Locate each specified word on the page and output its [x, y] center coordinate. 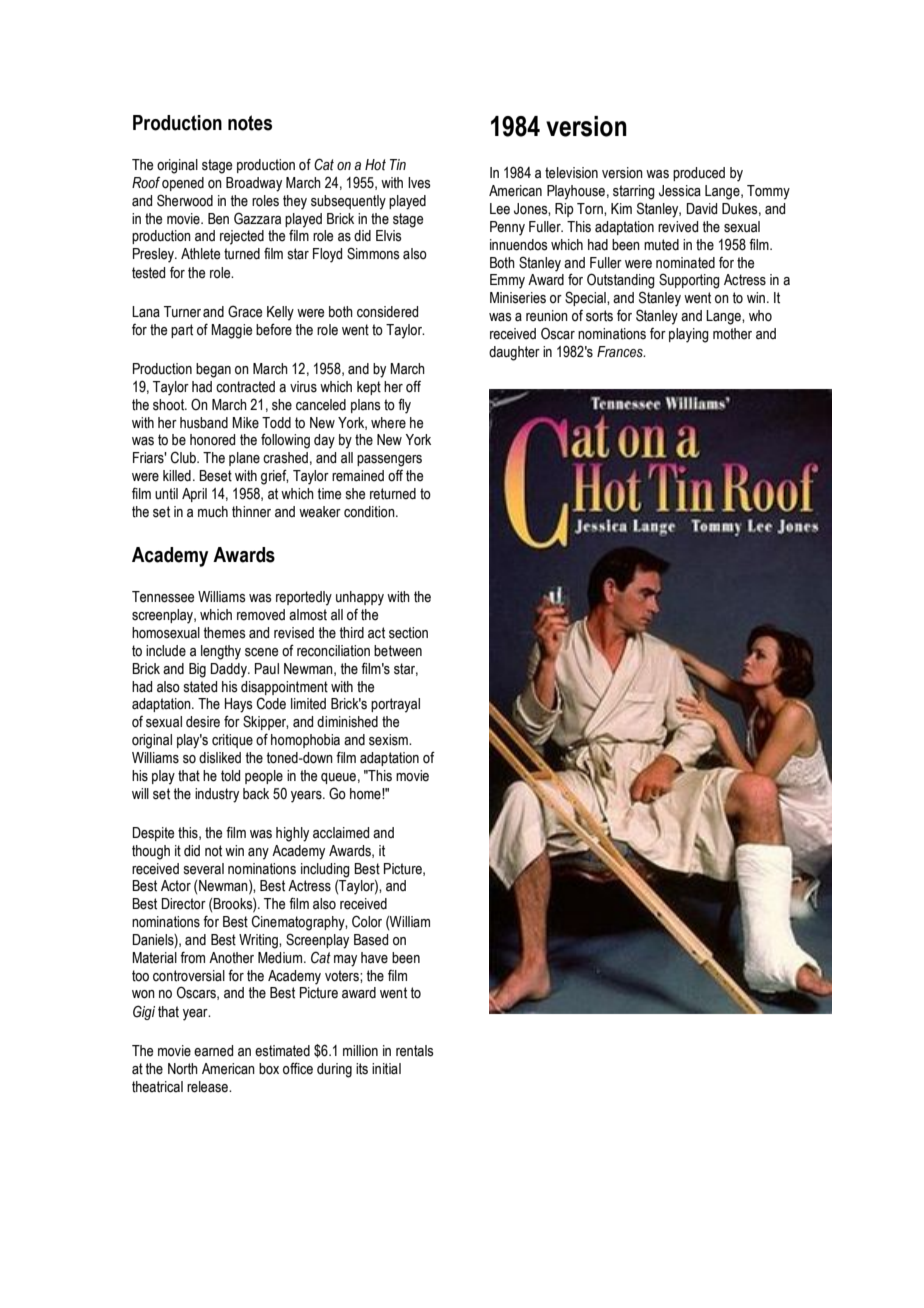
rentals [415, 1051]
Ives [419, 183]
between [398, 651]
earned [213, 1051]
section [408, 633]
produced [699, 174]
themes [225, 633]
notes [250, 123]
